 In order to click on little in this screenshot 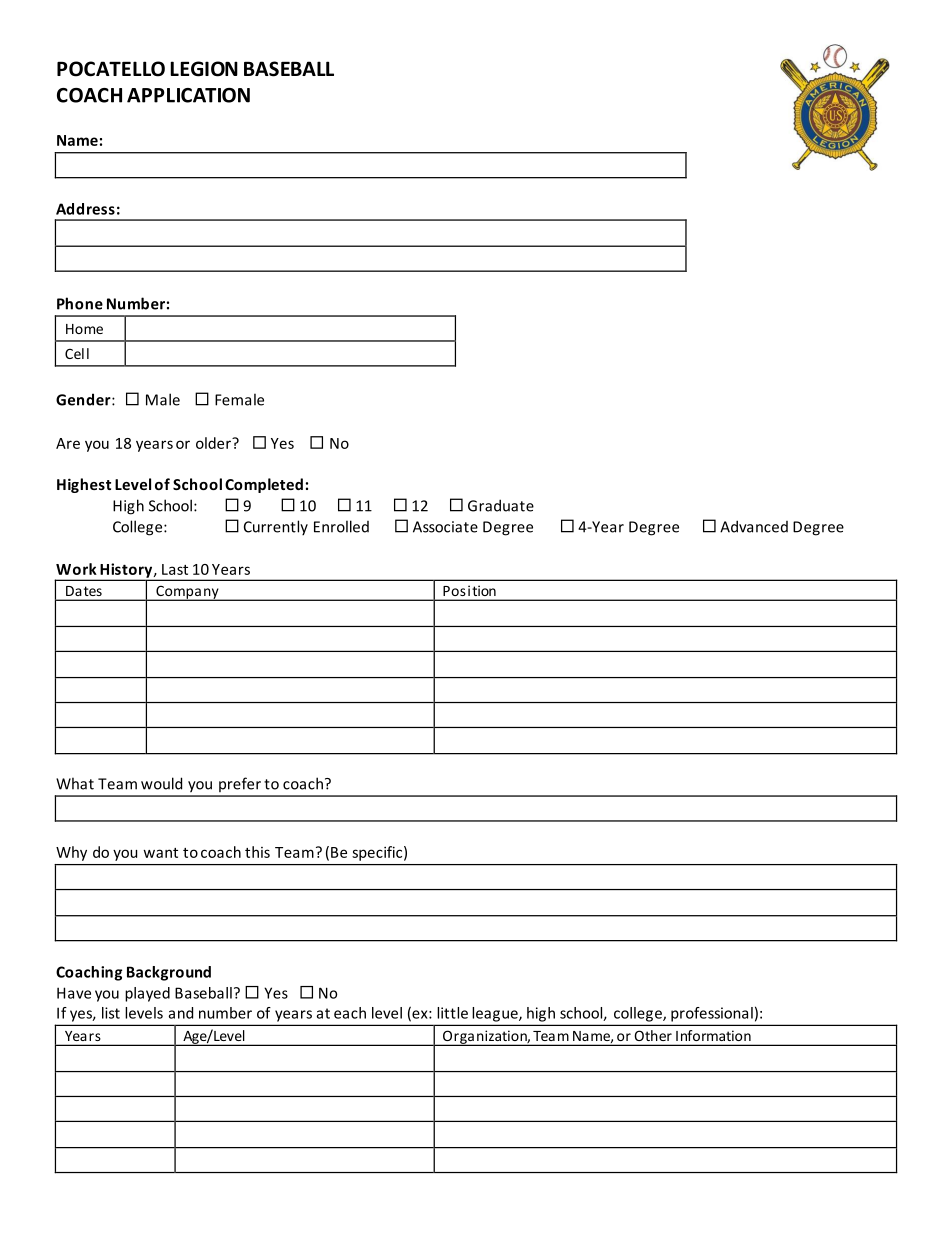, I will do `click(452, 1013)`.
